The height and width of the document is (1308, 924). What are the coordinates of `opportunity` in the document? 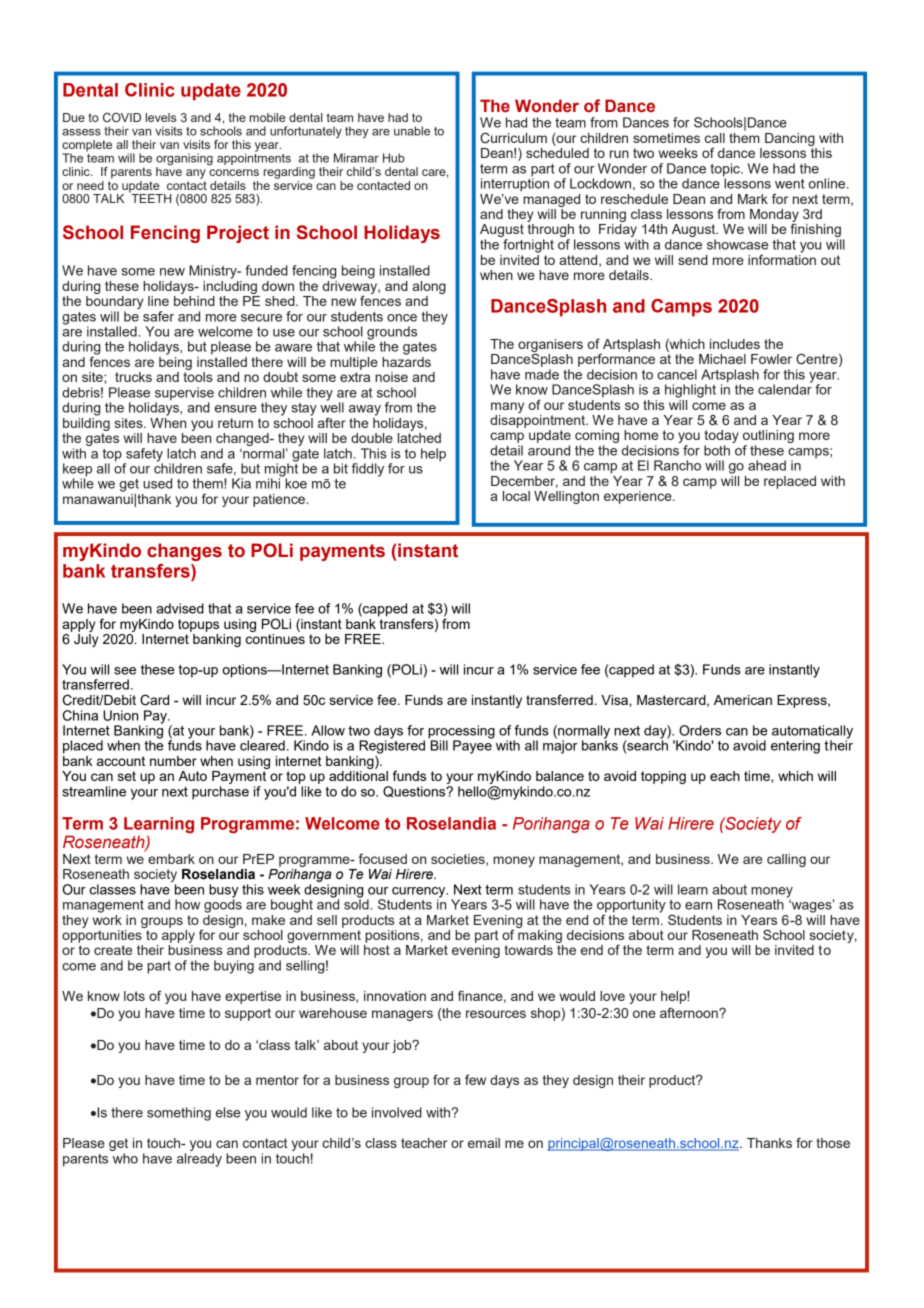 It's located at (631, 907).
